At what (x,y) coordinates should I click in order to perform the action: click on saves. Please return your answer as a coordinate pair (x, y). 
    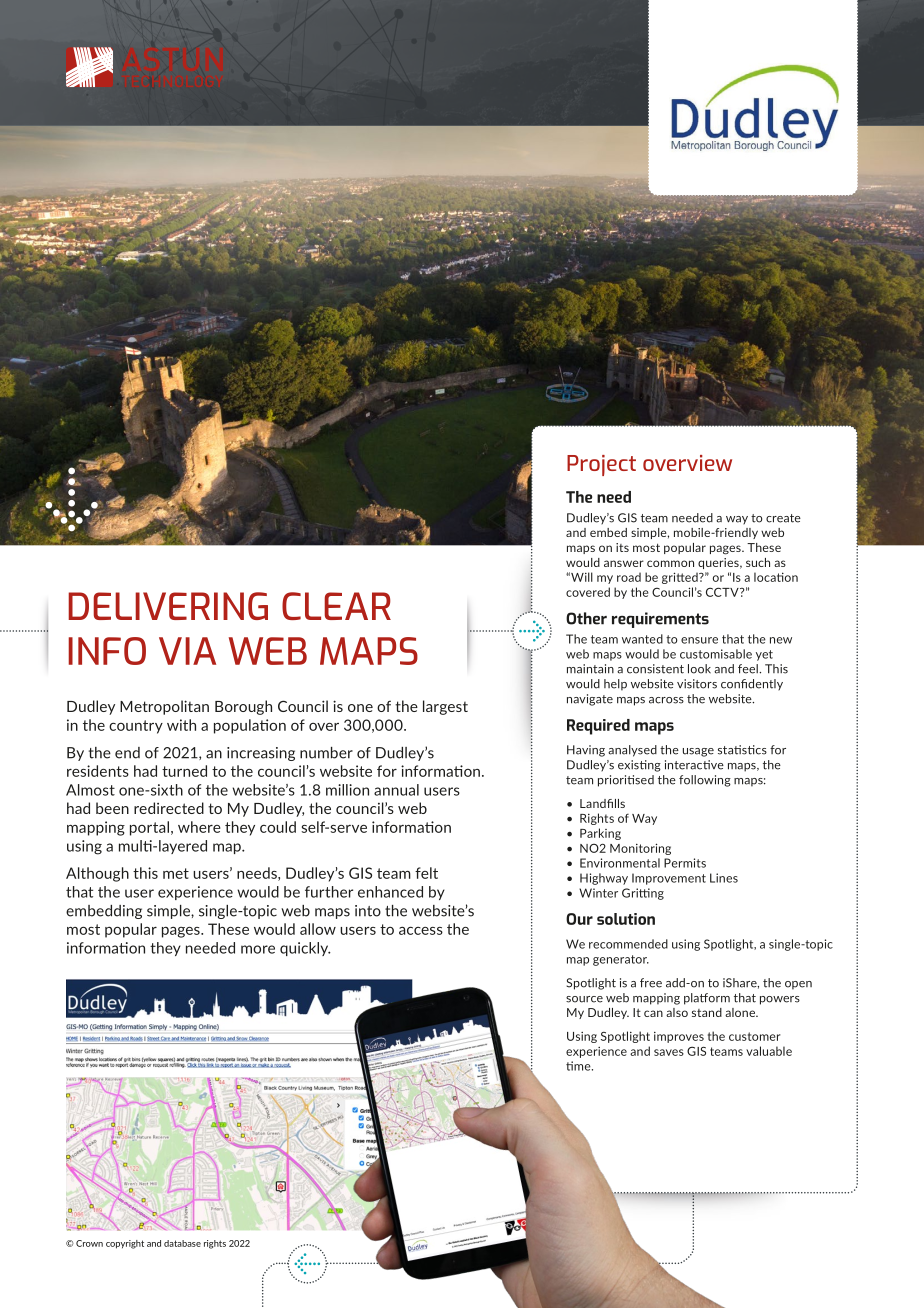
    Looking at the image, I should click on (669, 1052).
